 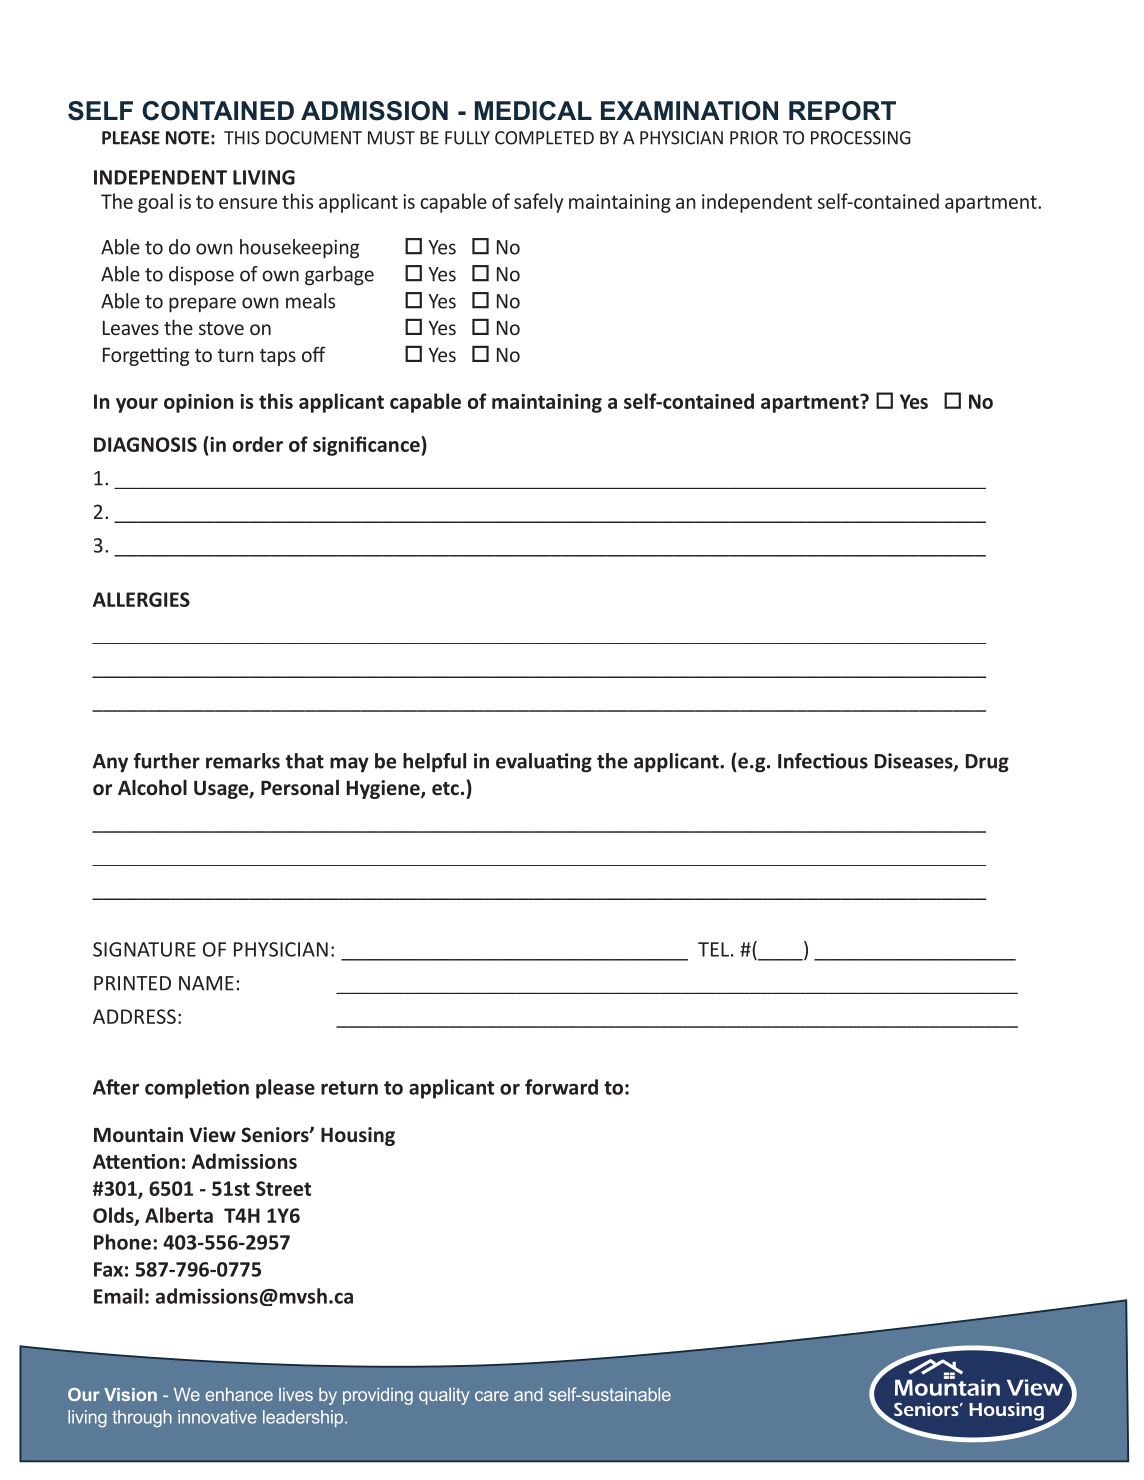 I want to click on order, so click(x=258, y=444).
